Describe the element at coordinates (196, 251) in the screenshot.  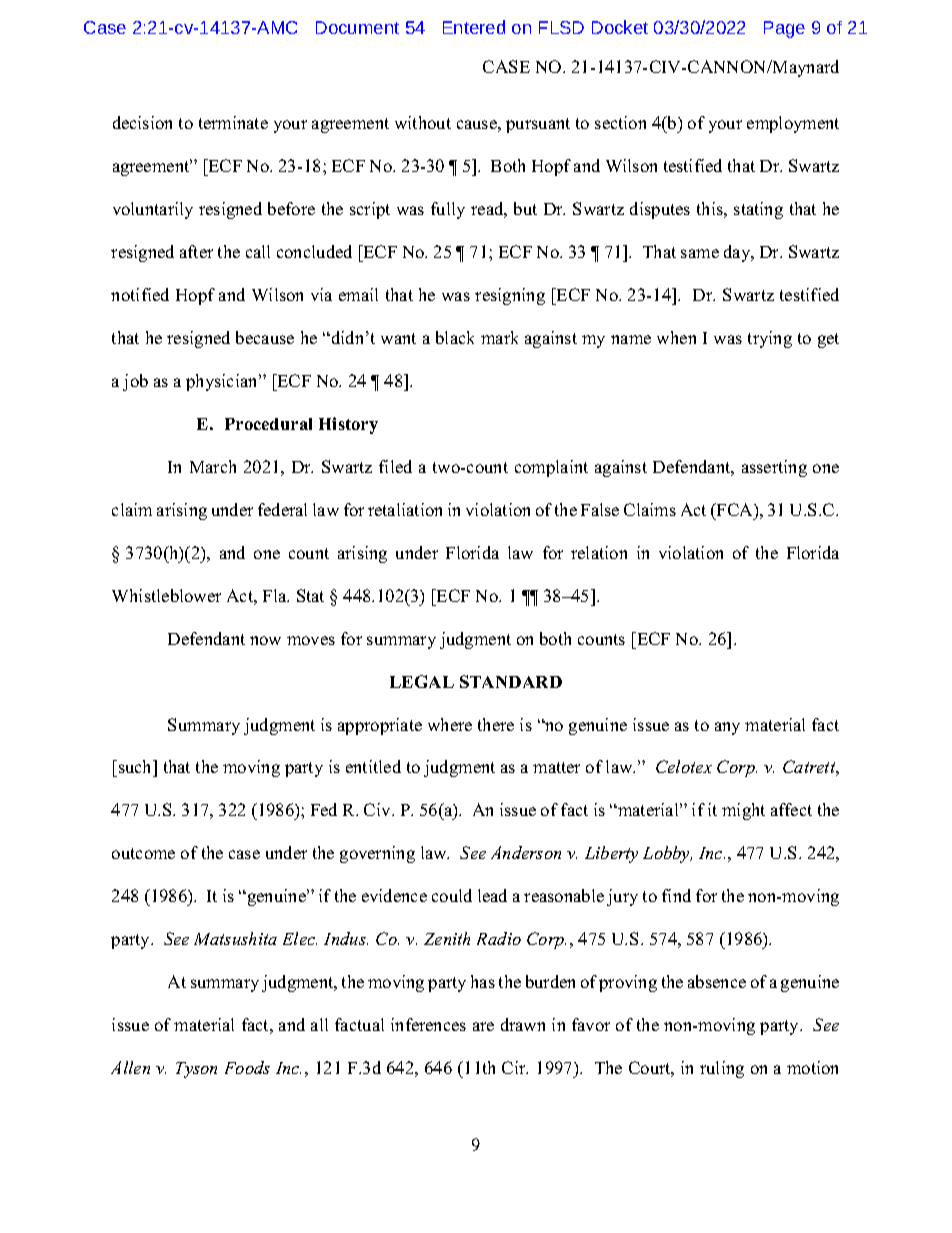
I see `after` at that location.
